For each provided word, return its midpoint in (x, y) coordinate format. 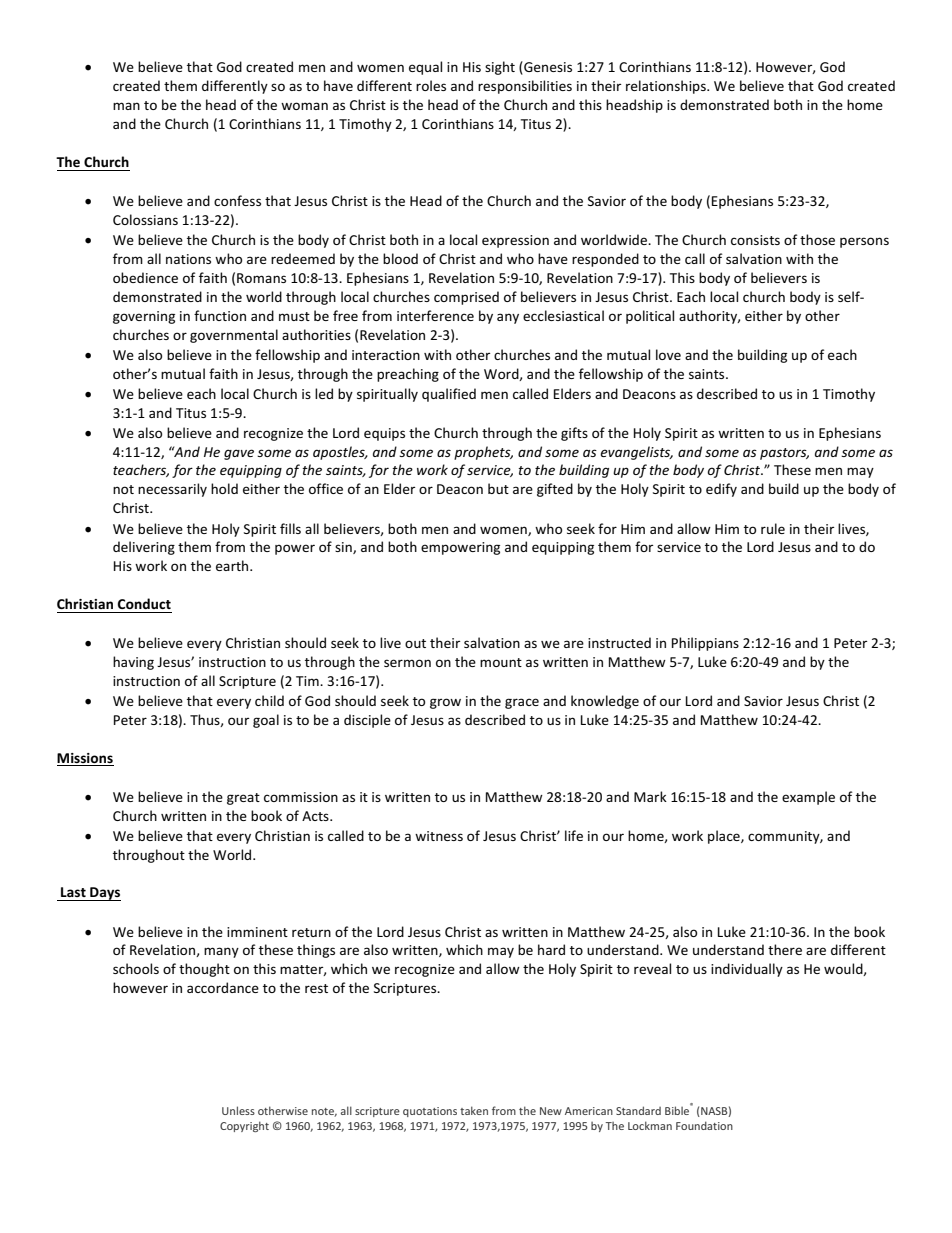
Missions (85, 759)
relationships (667, 87)
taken (474, 1110)
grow (445, 703)
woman (304, 106)
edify (721, 490)
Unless (238, 1110)
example (808, 798)
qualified (449, 395)
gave (239, 454)
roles (431, 85)
